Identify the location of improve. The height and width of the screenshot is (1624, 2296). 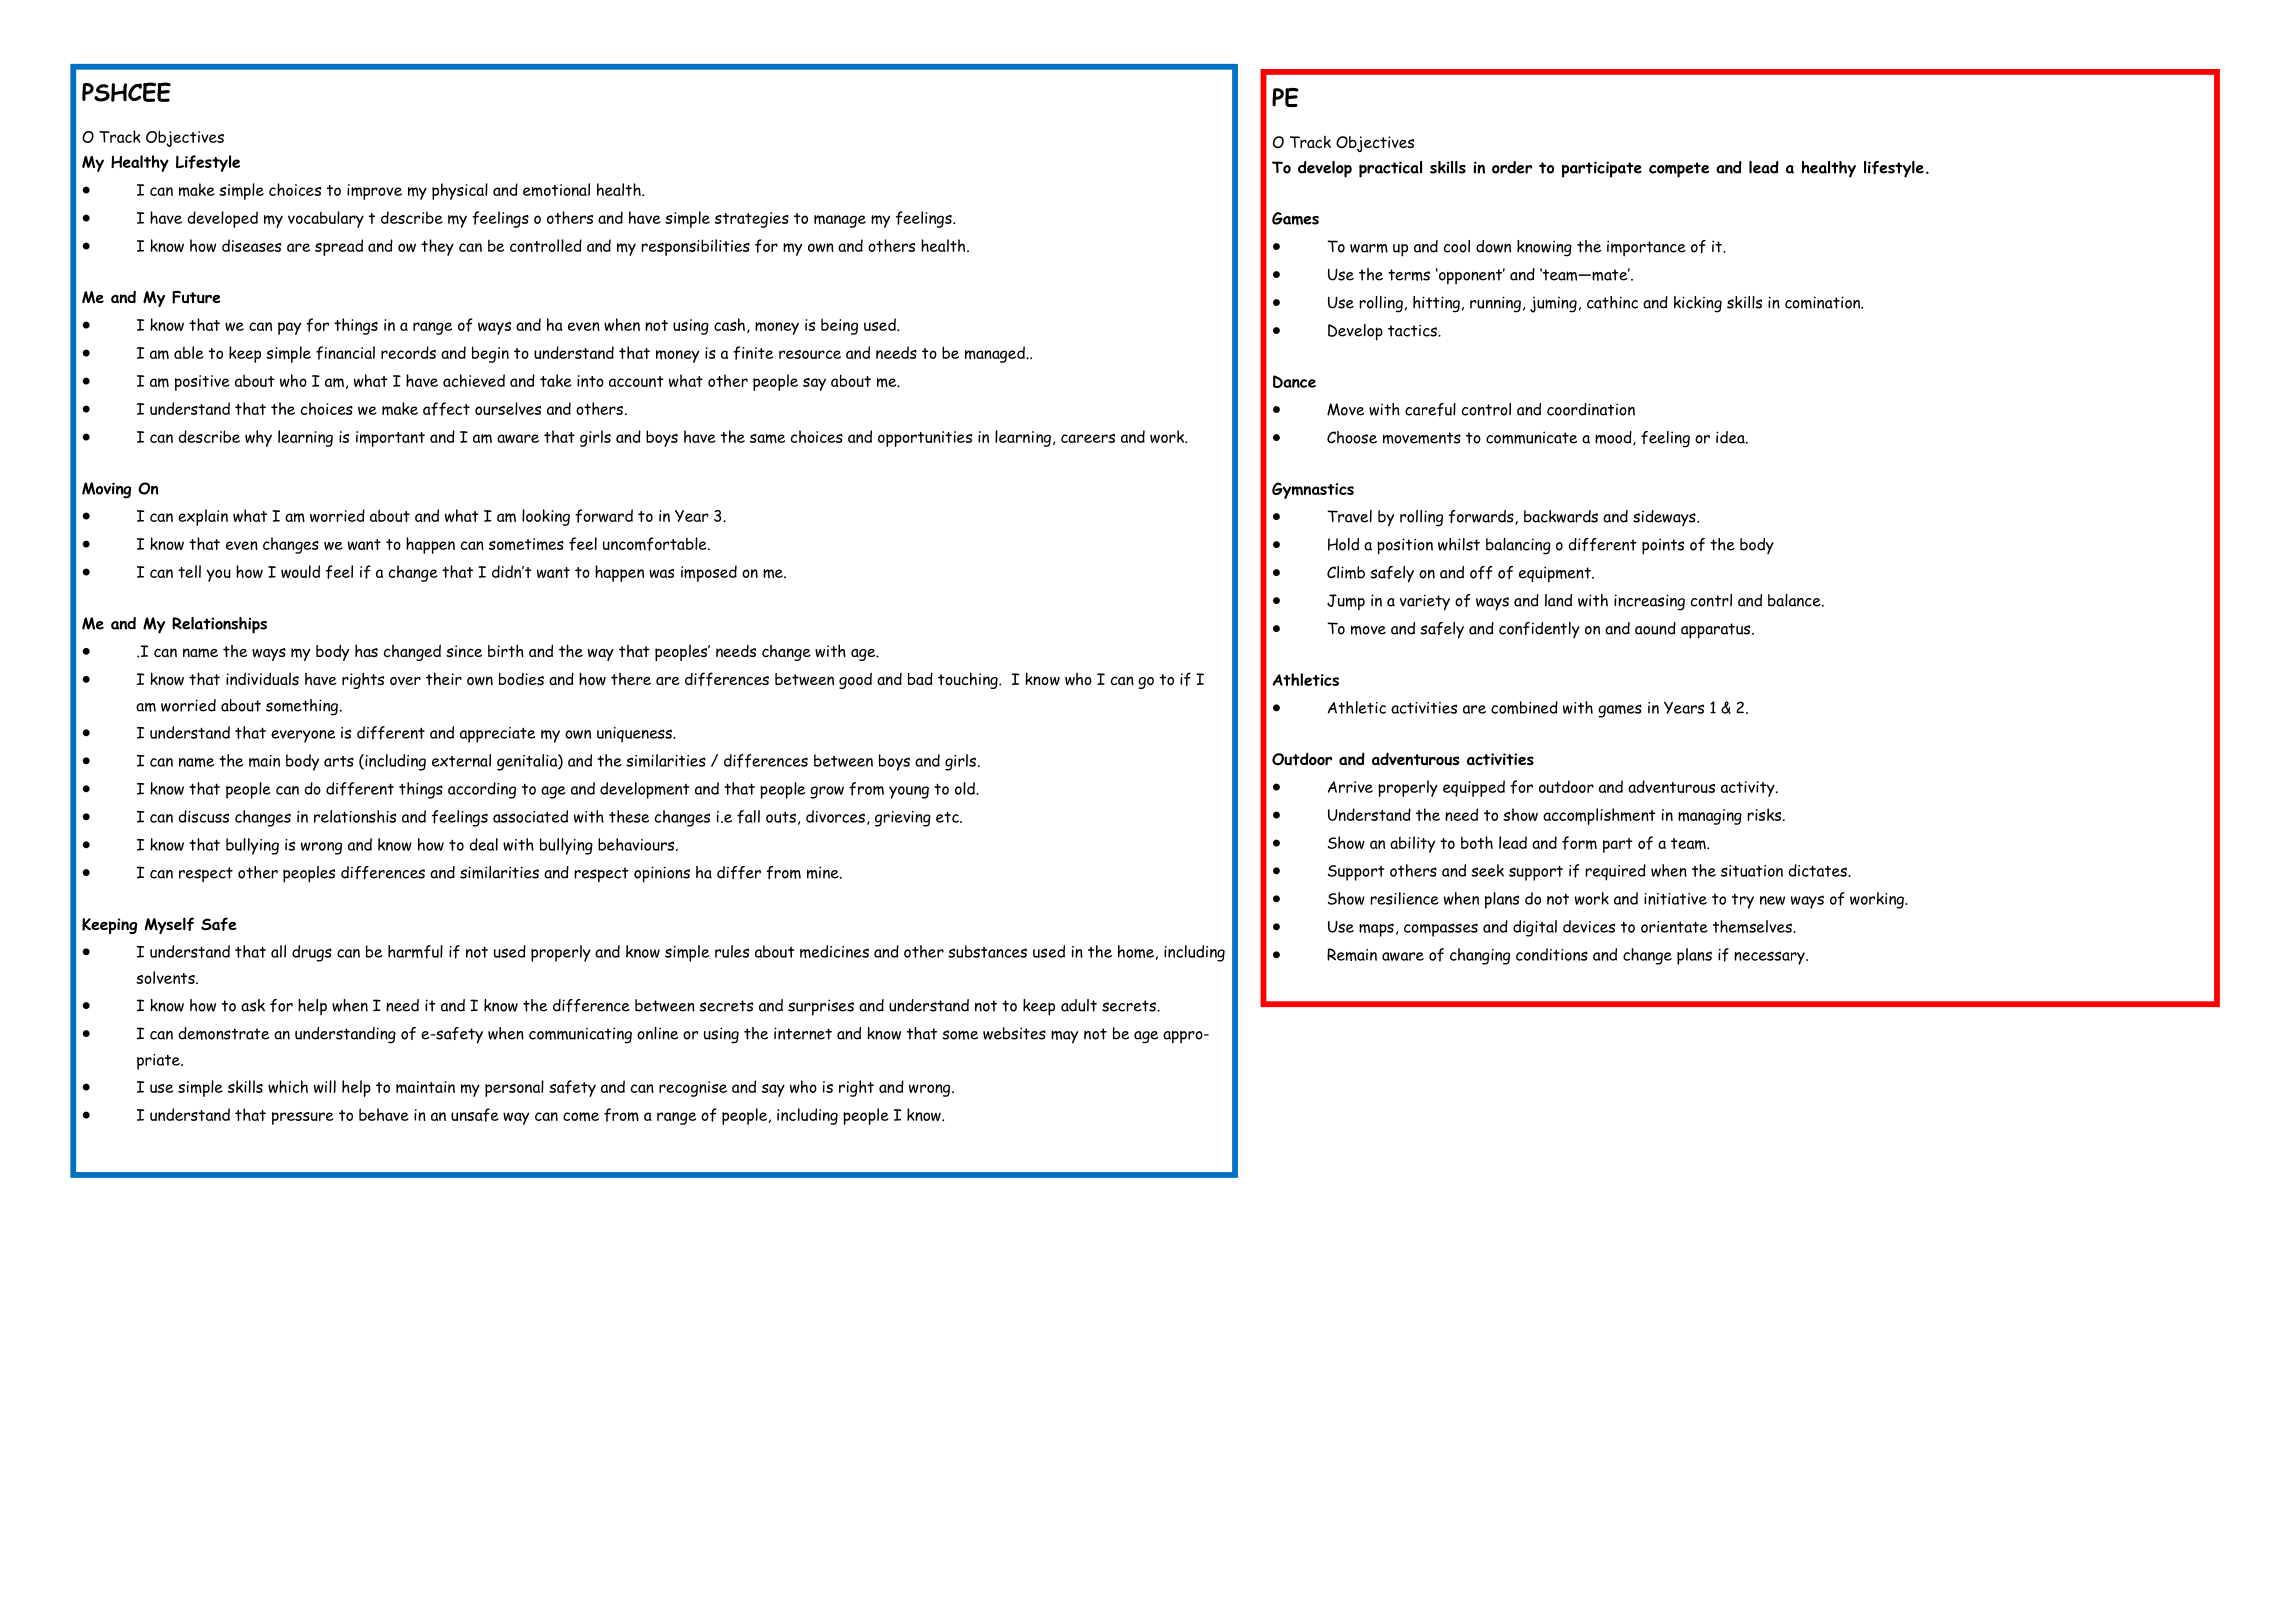
(374, 192).
